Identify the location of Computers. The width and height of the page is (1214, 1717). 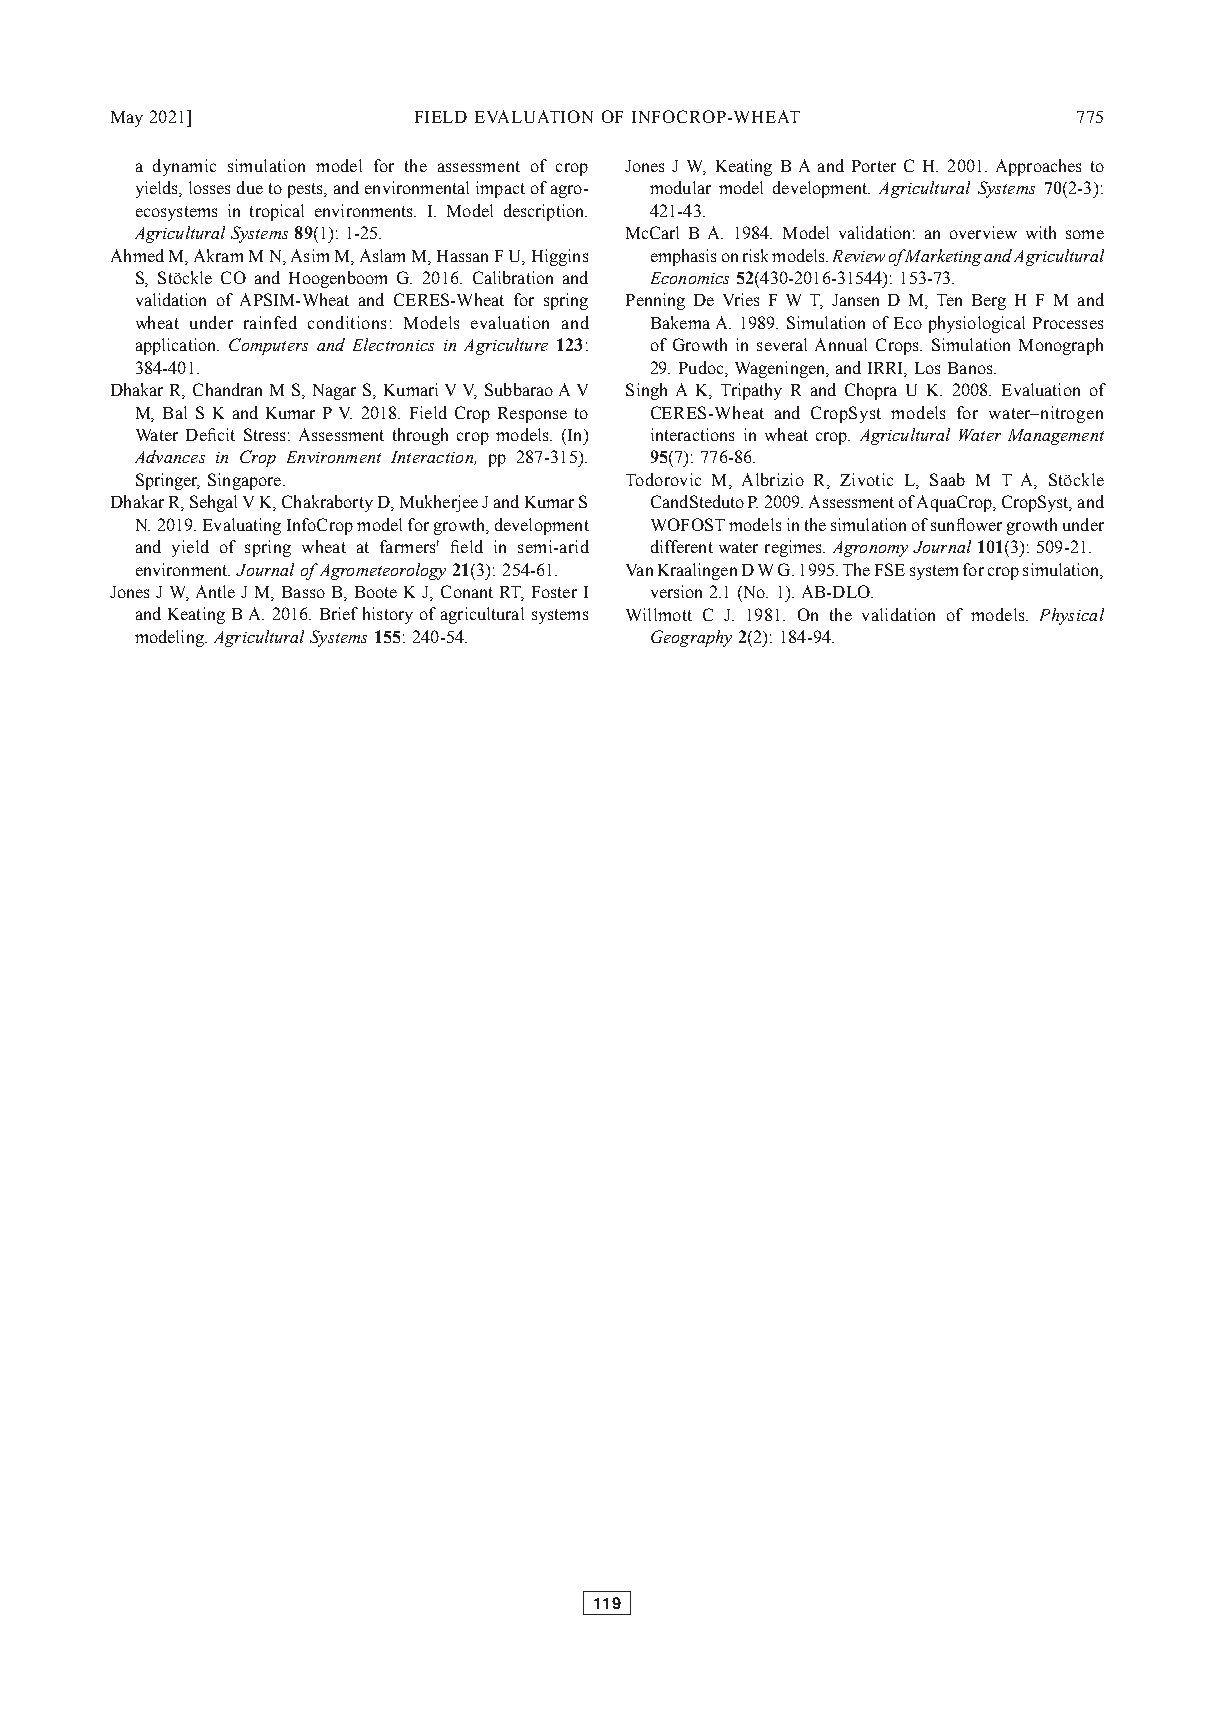
(268, 346).
